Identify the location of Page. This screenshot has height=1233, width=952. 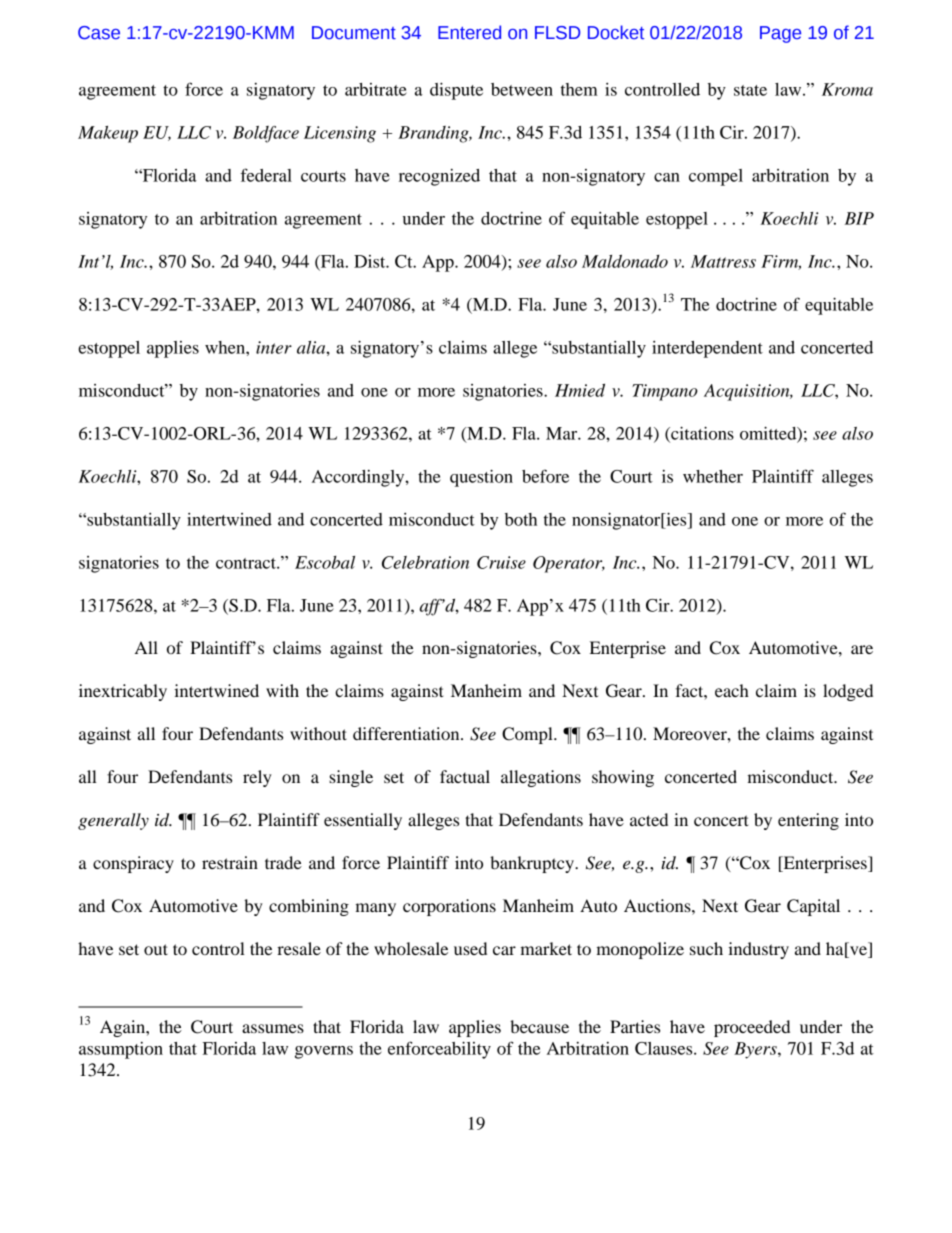
(780, 34).
